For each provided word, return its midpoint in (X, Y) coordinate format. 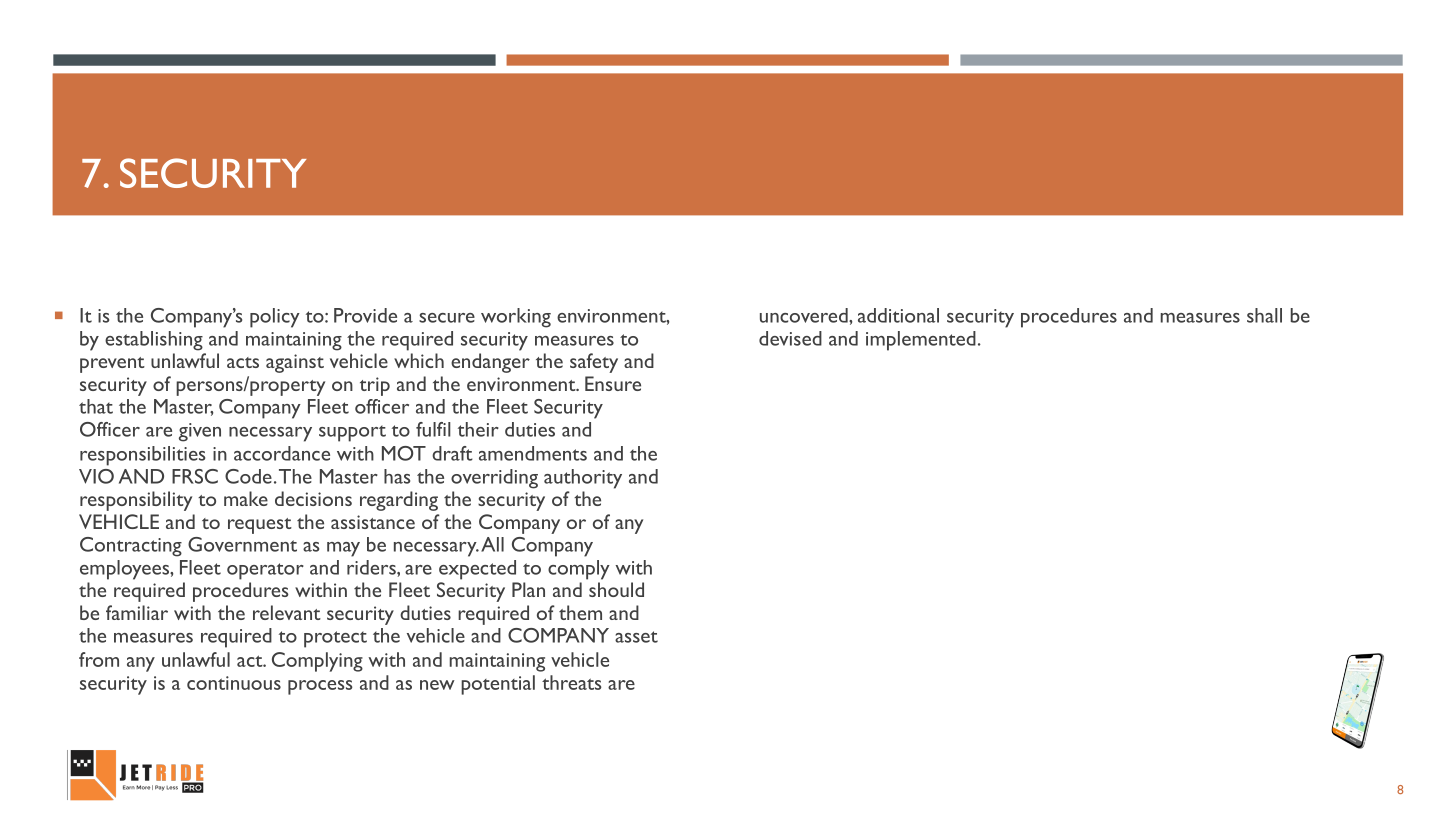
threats (572, 682)
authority (583, 479)
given (200, 432)
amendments (533, 453)
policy (275, 318)
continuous (234, 683)
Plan (528, 589)
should (616, 589)
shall (1264, 315)
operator (265, 571)
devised (790, 338)
